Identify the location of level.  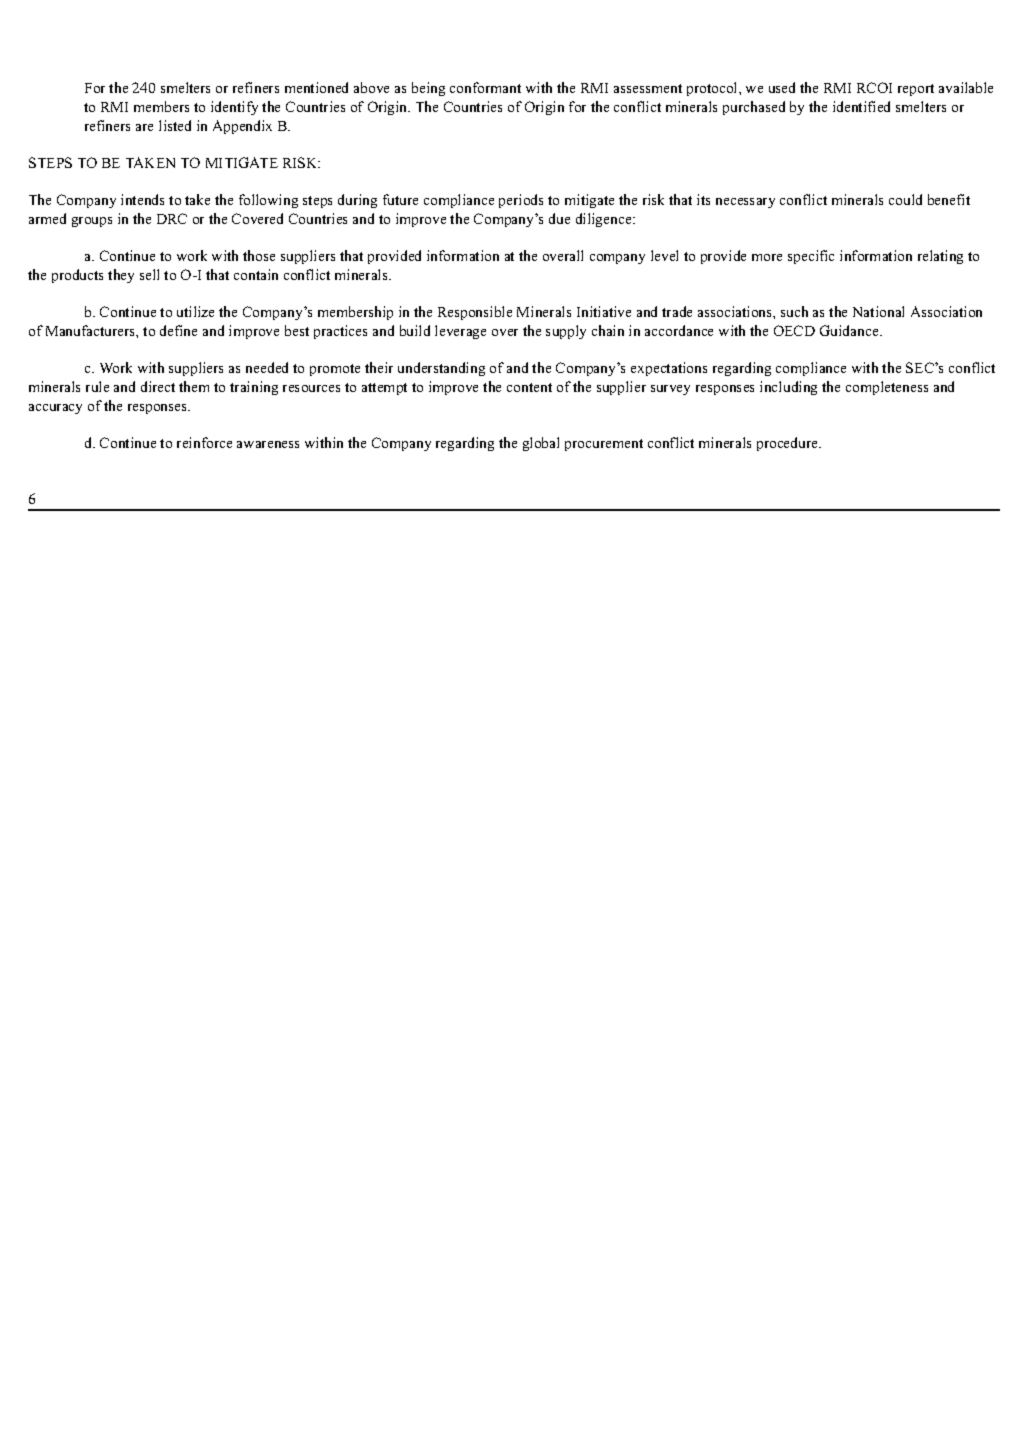
(664, 255).
